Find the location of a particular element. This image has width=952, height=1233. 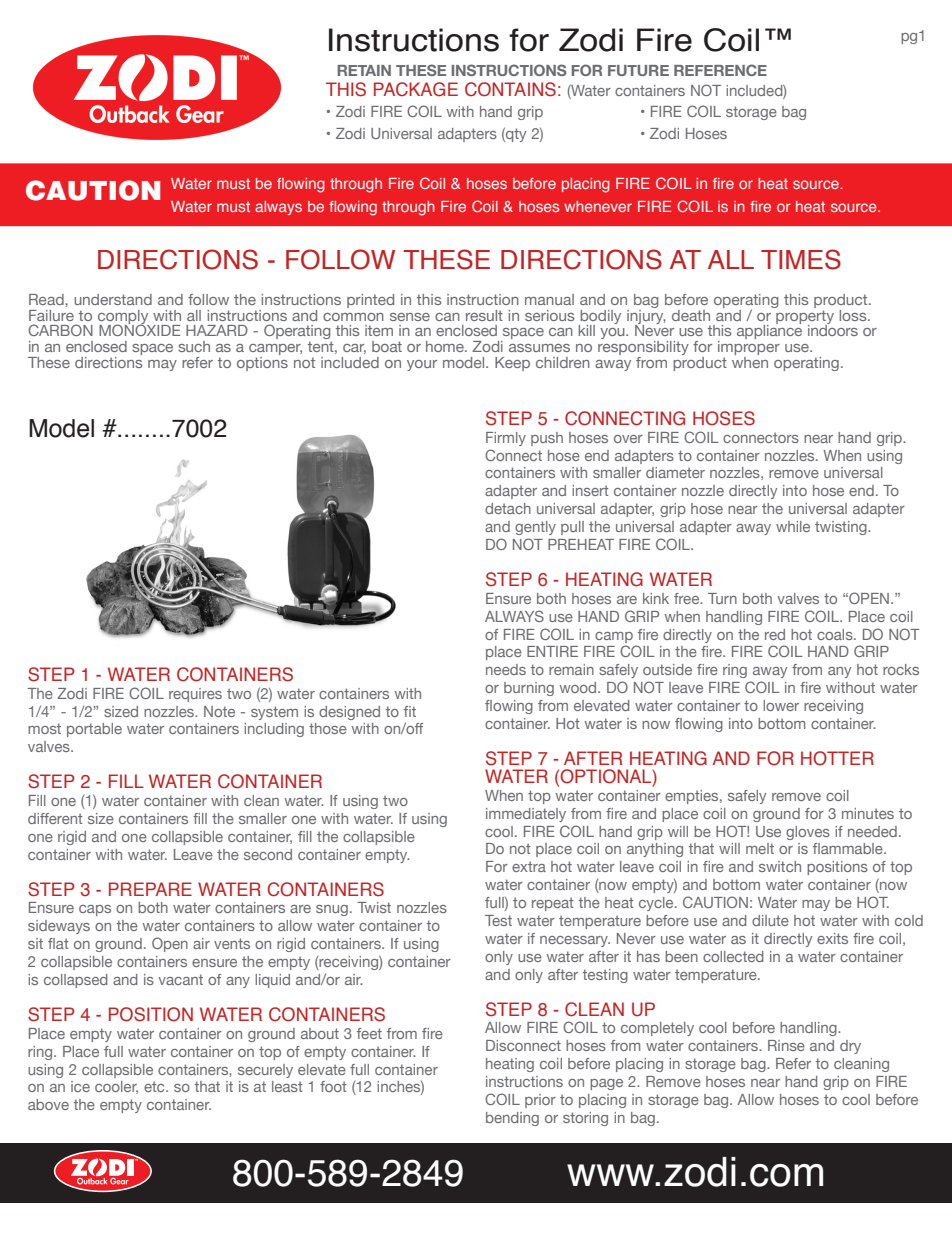

diameter is located at coordinates (675, 472).
